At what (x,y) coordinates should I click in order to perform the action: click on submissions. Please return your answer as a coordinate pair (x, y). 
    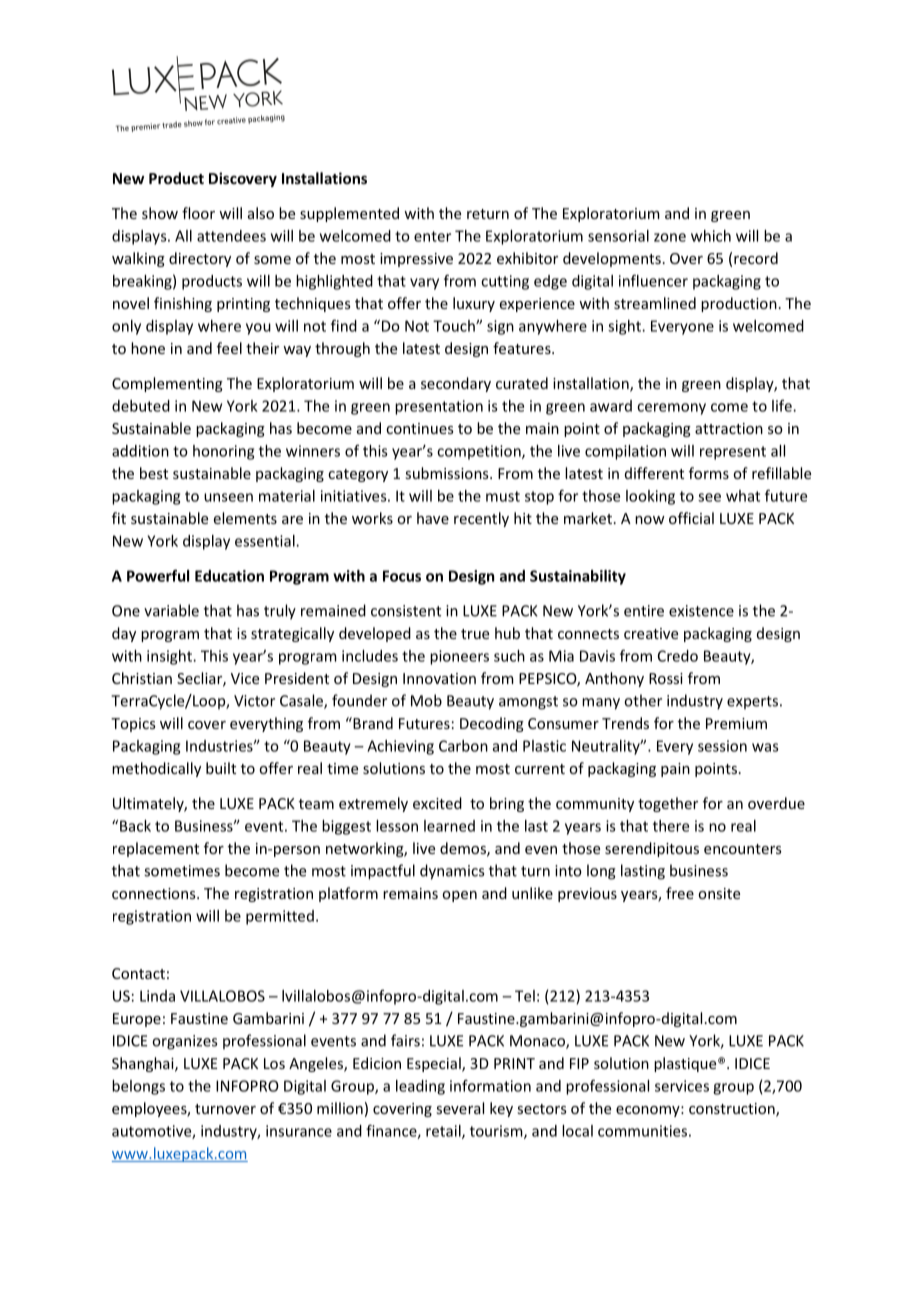
    Looking at the image, I should click on (448, 473).
